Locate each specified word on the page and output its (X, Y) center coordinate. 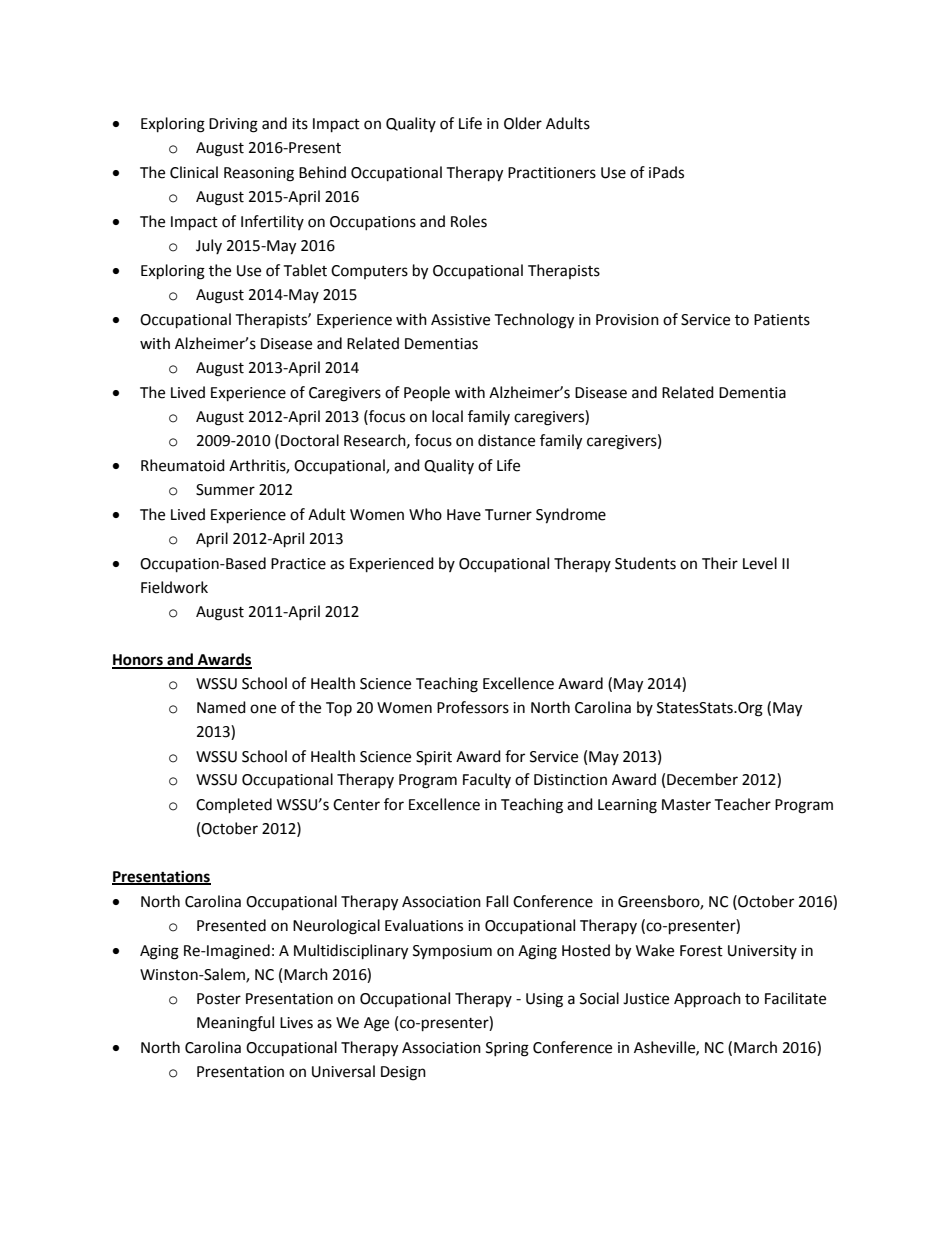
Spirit (434, 758)
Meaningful (235, 1024)
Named (221, 707)
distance (506, 440)
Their (720, 563)
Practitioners (552, 173)
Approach (707, 1000)
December (702, 779)
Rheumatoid (183, 465)
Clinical (194, 172)
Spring (507, 1049)
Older (523, 123)
